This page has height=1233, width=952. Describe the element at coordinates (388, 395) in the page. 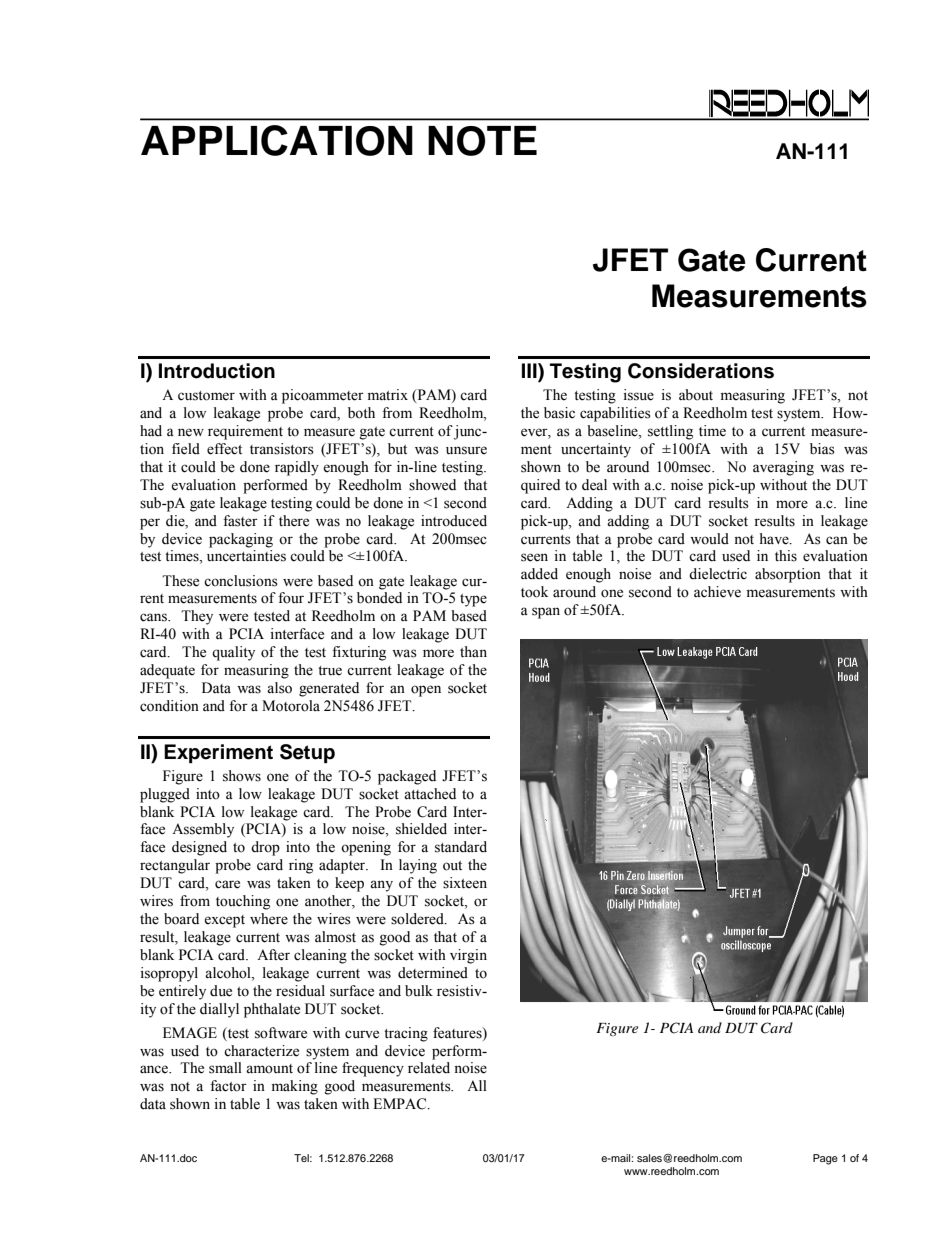

I see `matrix` at that location.
